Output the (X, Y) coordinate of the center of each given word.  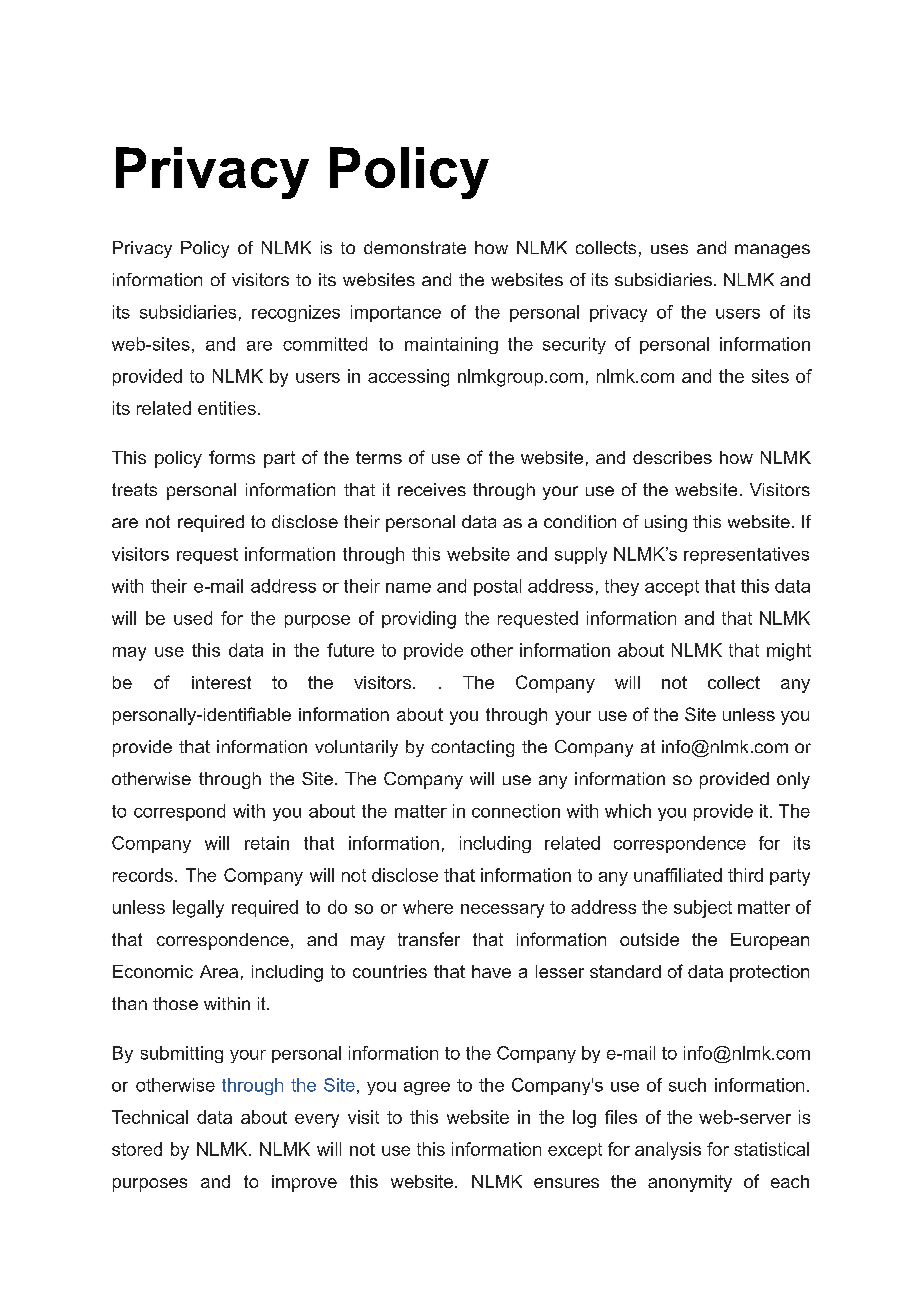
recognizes (296, 313)
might (789, 652)
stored (137, 1149)
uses (669, 249)
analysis (668, 1151)
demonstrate (415, 247)
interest (221, 682)
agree (427, 1088)
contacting (472, 748)
